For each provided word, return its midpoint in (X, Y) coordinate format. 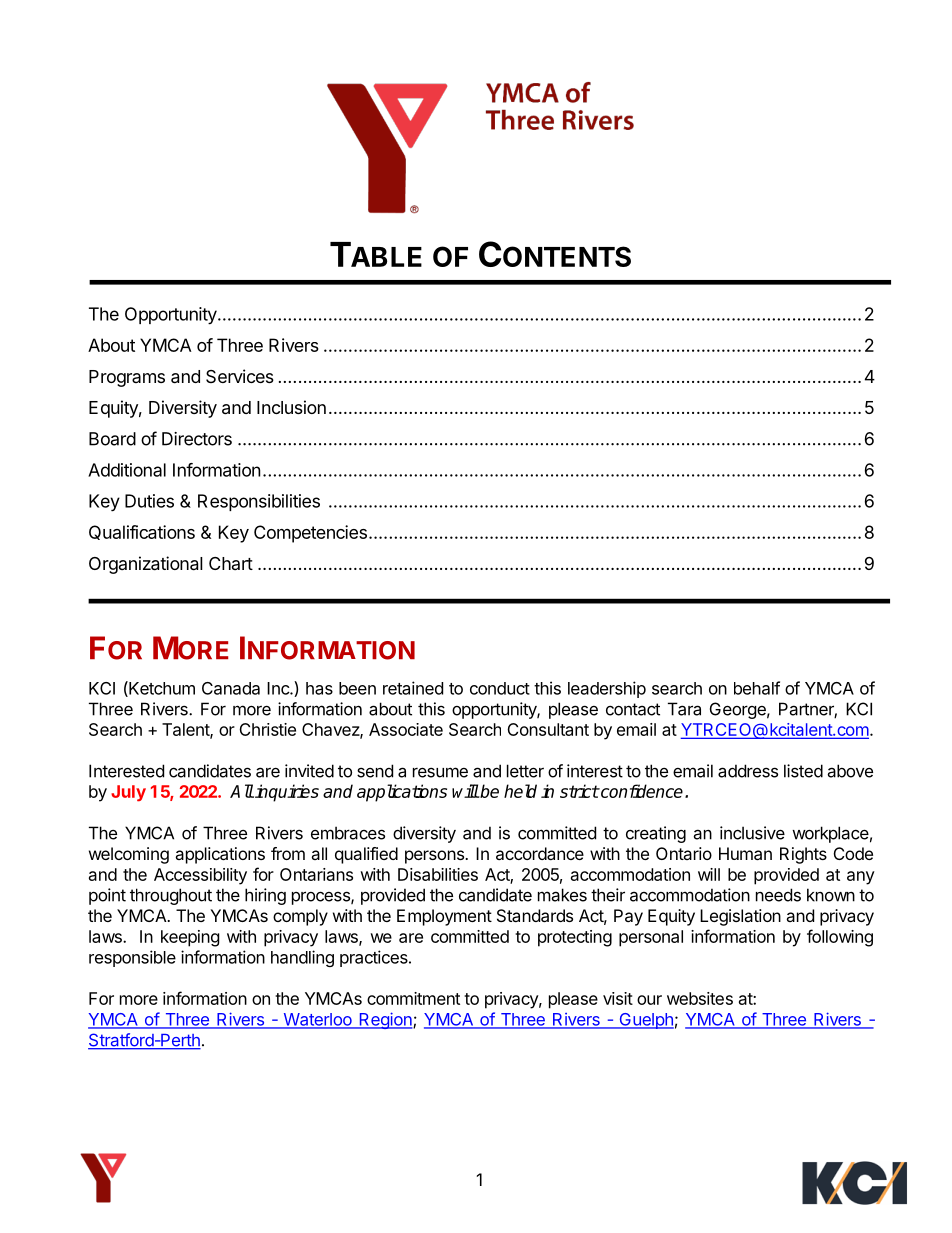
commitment (413, 998)
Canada (231, 688)
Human (745, 853)
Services (240, 376)
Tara (684, 709)
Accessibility (200, 876)
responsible (132, 958)
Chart (231, 563)
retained (413, 688)
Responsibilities (259, 502)
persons (435, 857)
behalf (757, 688)
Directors (197, 439)
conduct (500, 688)
